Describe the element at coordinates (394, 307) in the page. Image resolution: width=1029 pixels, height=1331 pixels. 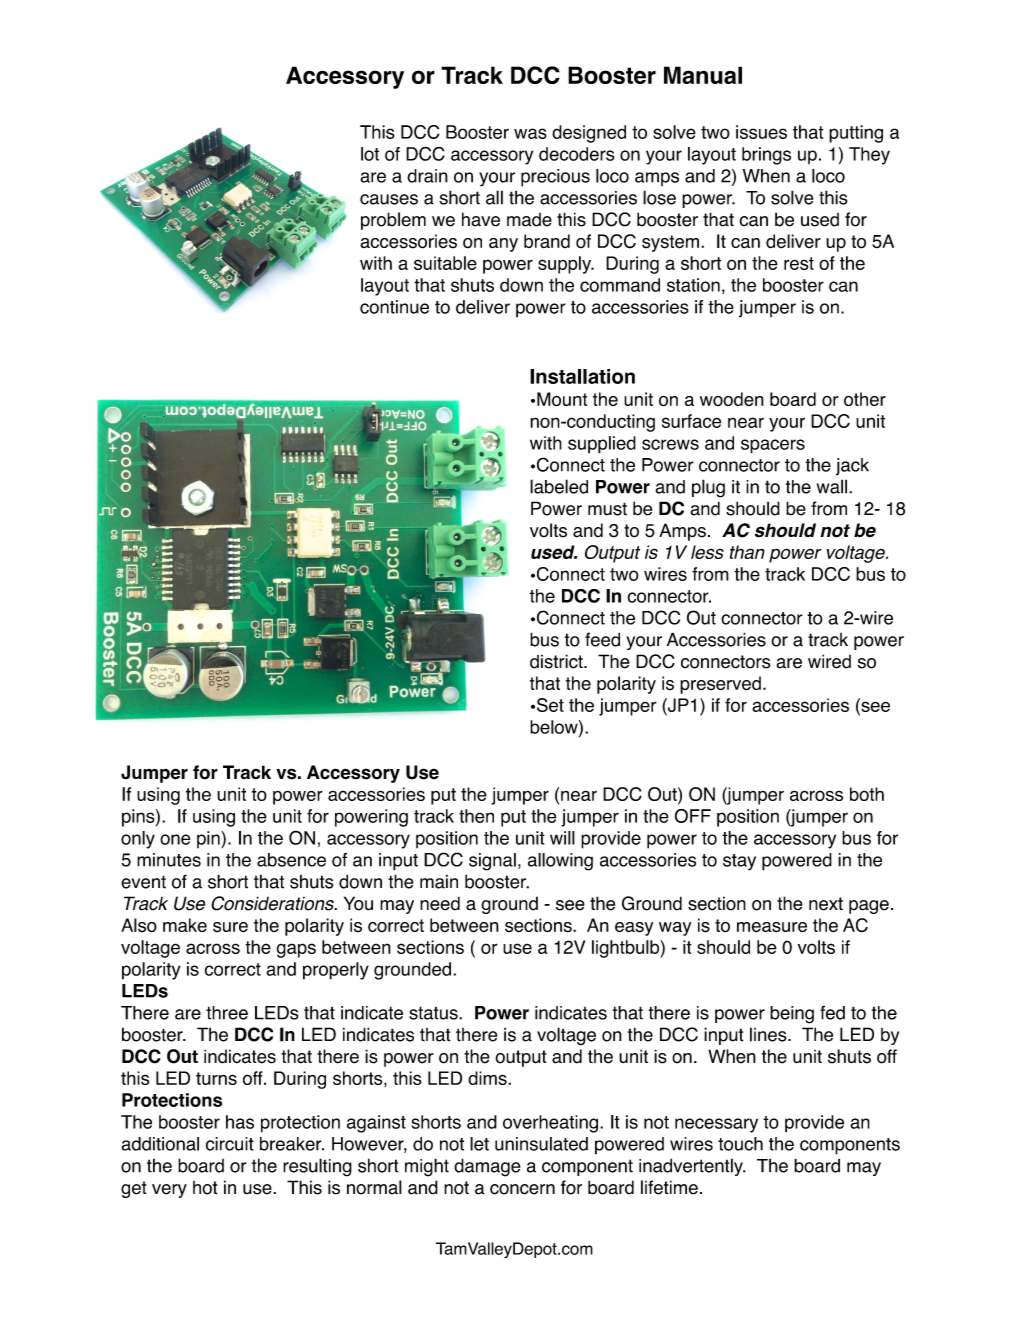
I see `continue` at that location.
